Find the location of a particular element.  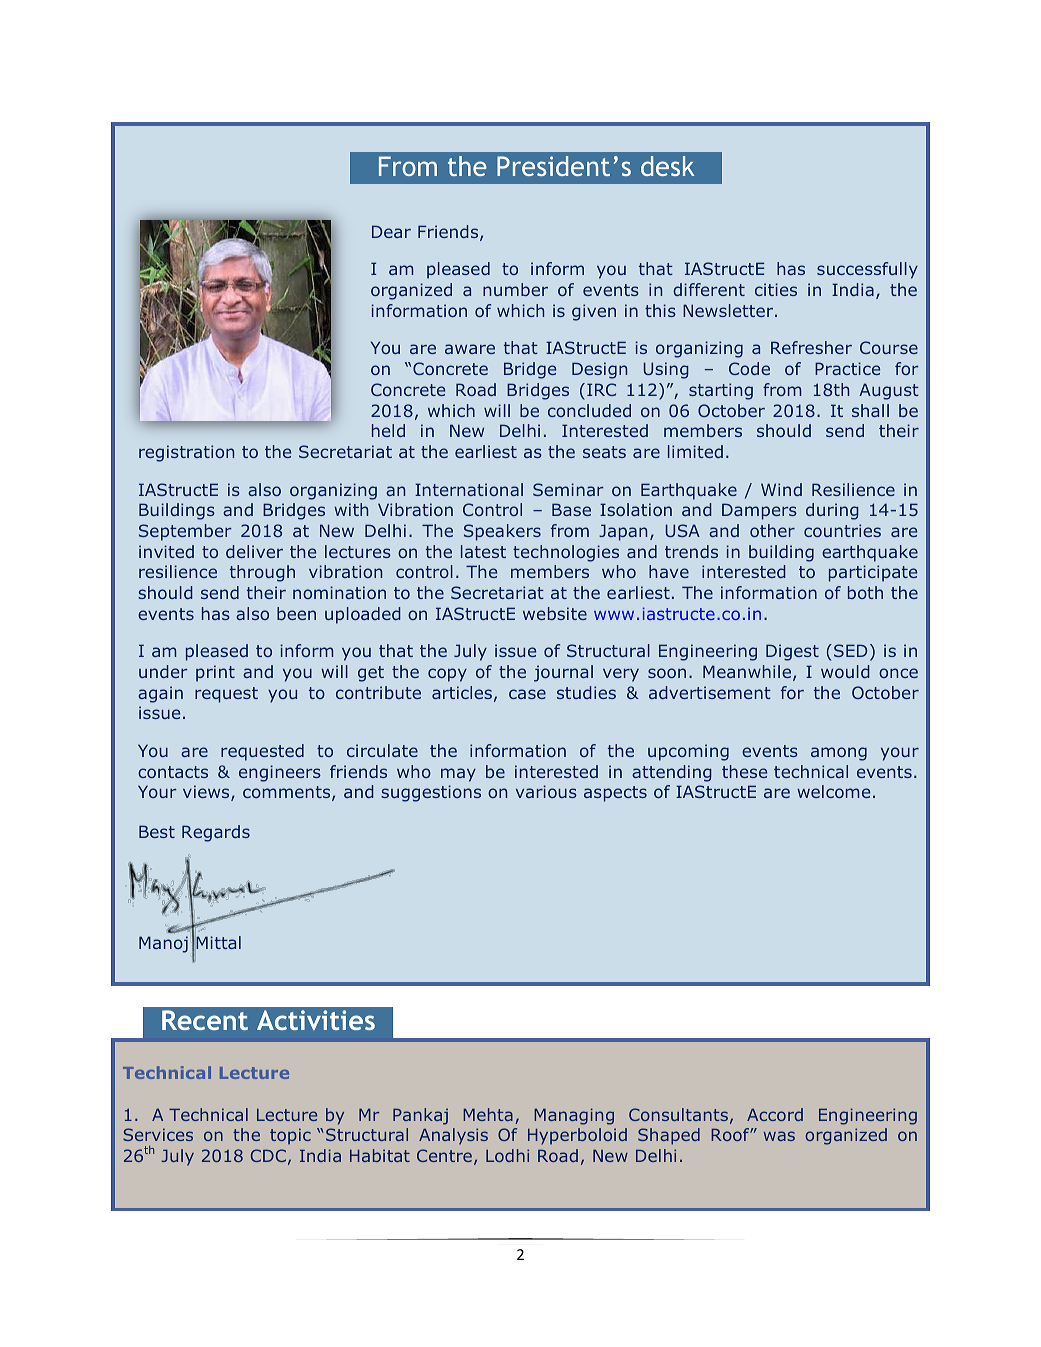

Dear is located at coordinates (391, 231).
